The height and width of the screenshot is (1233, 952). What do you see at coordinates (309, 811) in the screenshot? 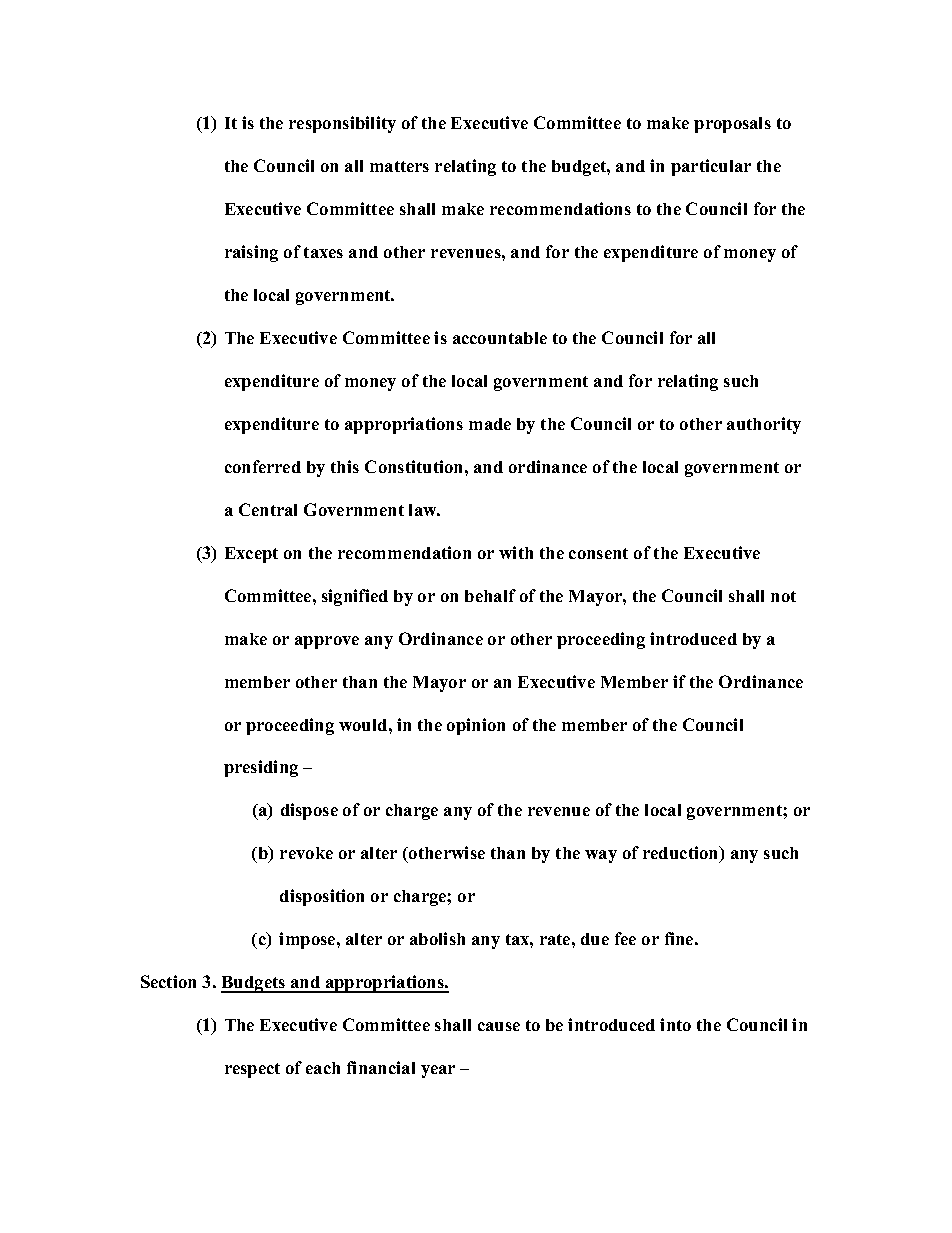
I see `dispose` at bounding box center [309, 811].
